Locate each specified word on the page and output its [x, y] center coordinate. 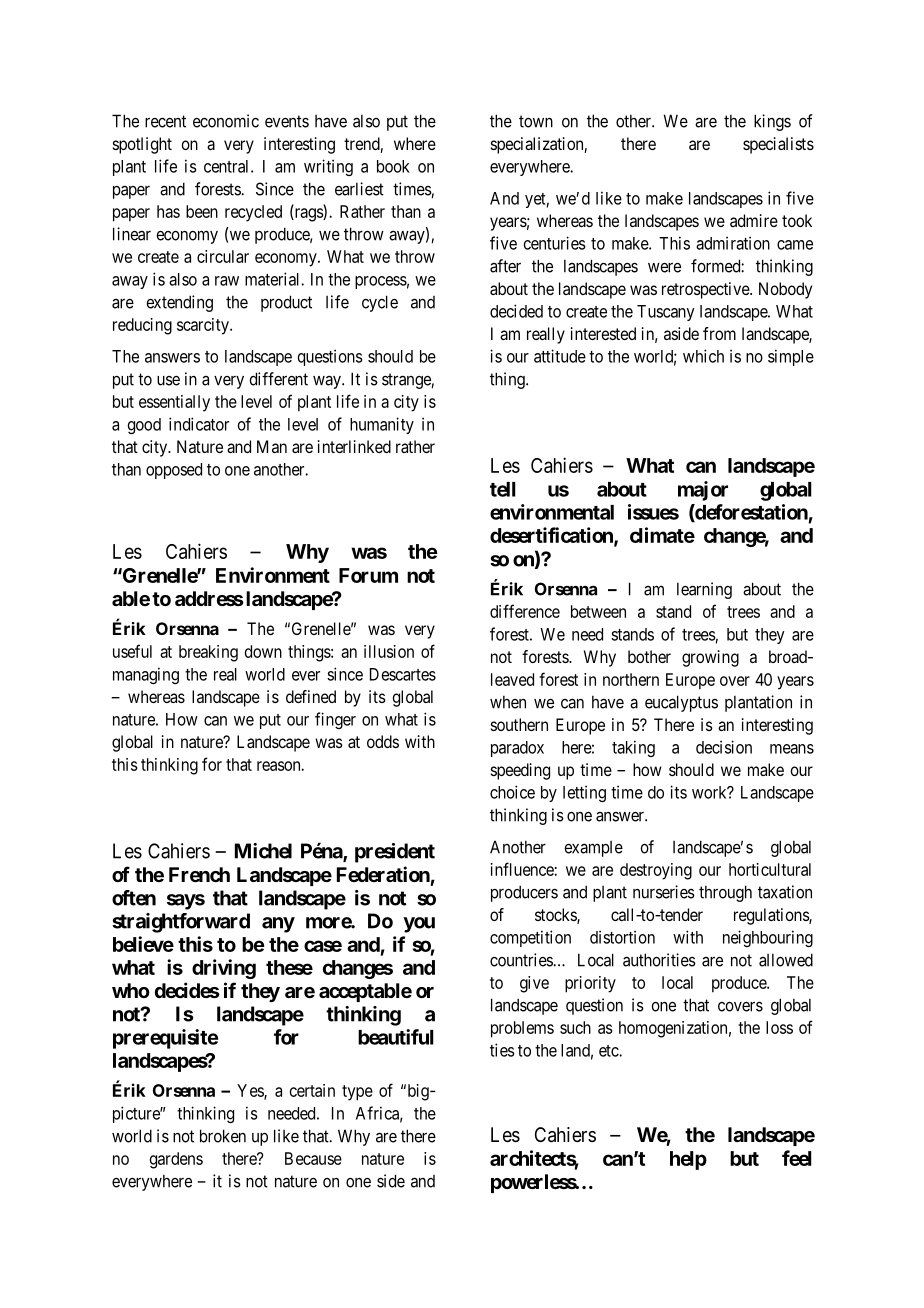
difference [525, 611]
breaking [208, 653]
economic [226, 121]
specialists [778, 145]
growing [710, 658]
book [393, 166]
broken [223, 1136]
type [357, 1093]
